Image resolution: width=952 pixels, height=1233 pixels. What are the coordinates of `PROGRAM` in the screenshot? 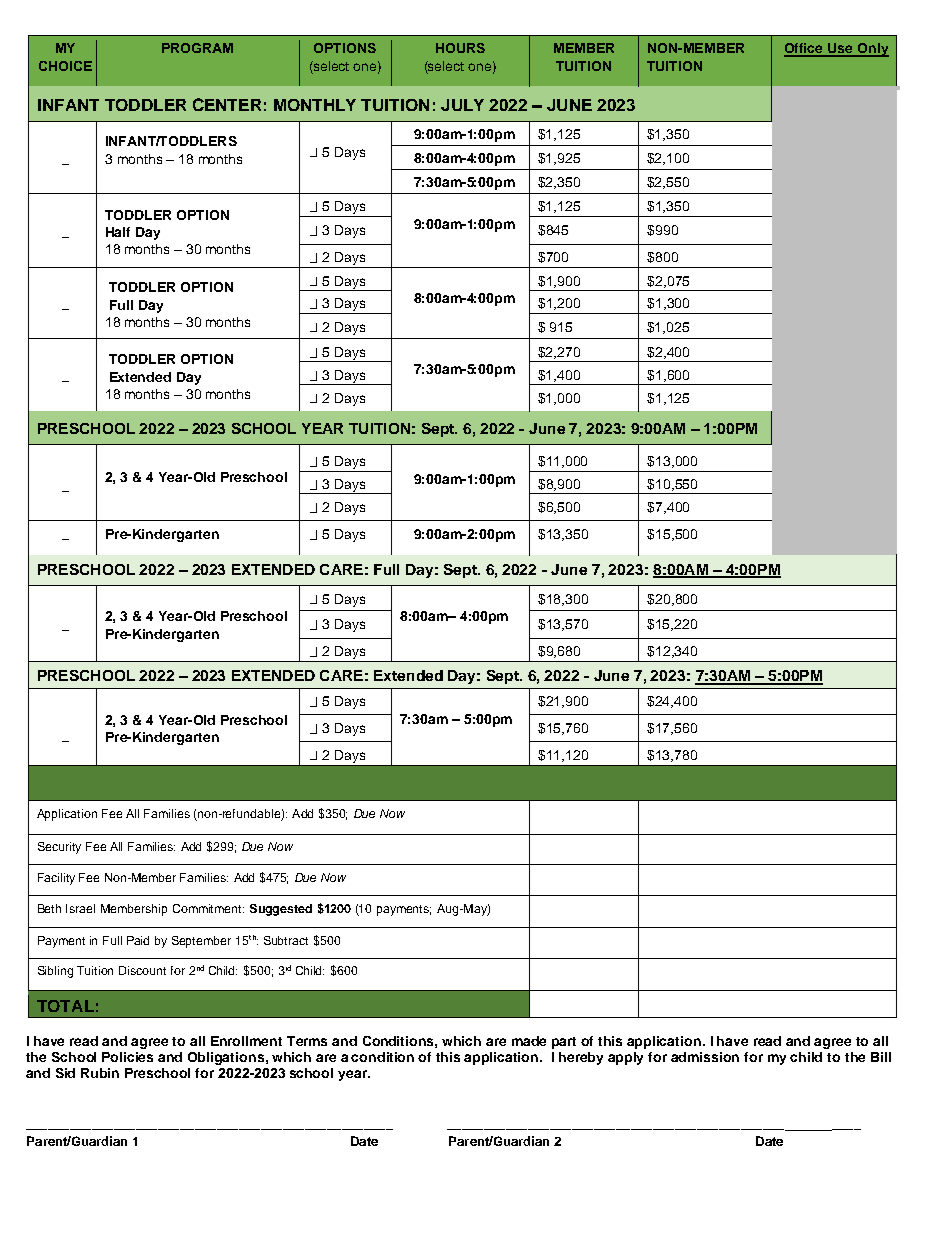 It's located at (197, 48).
